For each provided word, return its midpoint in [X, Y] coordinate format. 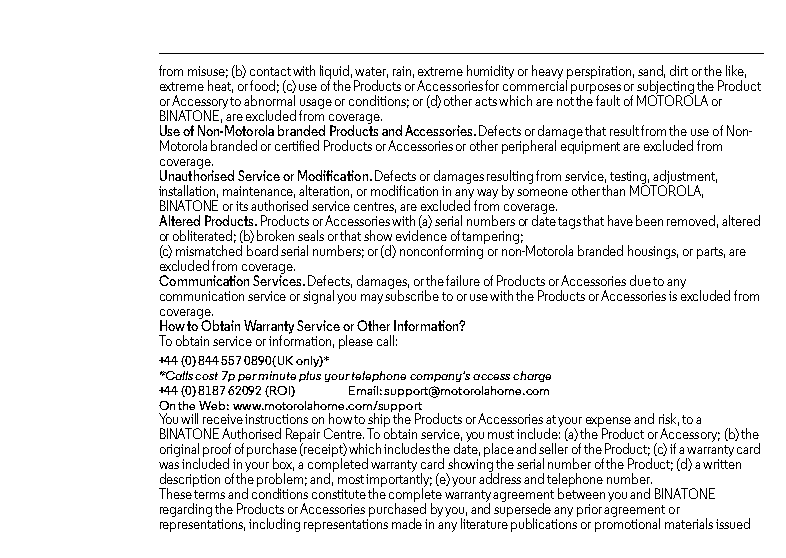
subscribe [412, 294]
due [640, 280]
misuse [208, 72]
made [407, 523]
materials [689, 523]
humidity [490, 73]
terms [209, 494]
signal [318, 297]
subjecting [666, 88]
